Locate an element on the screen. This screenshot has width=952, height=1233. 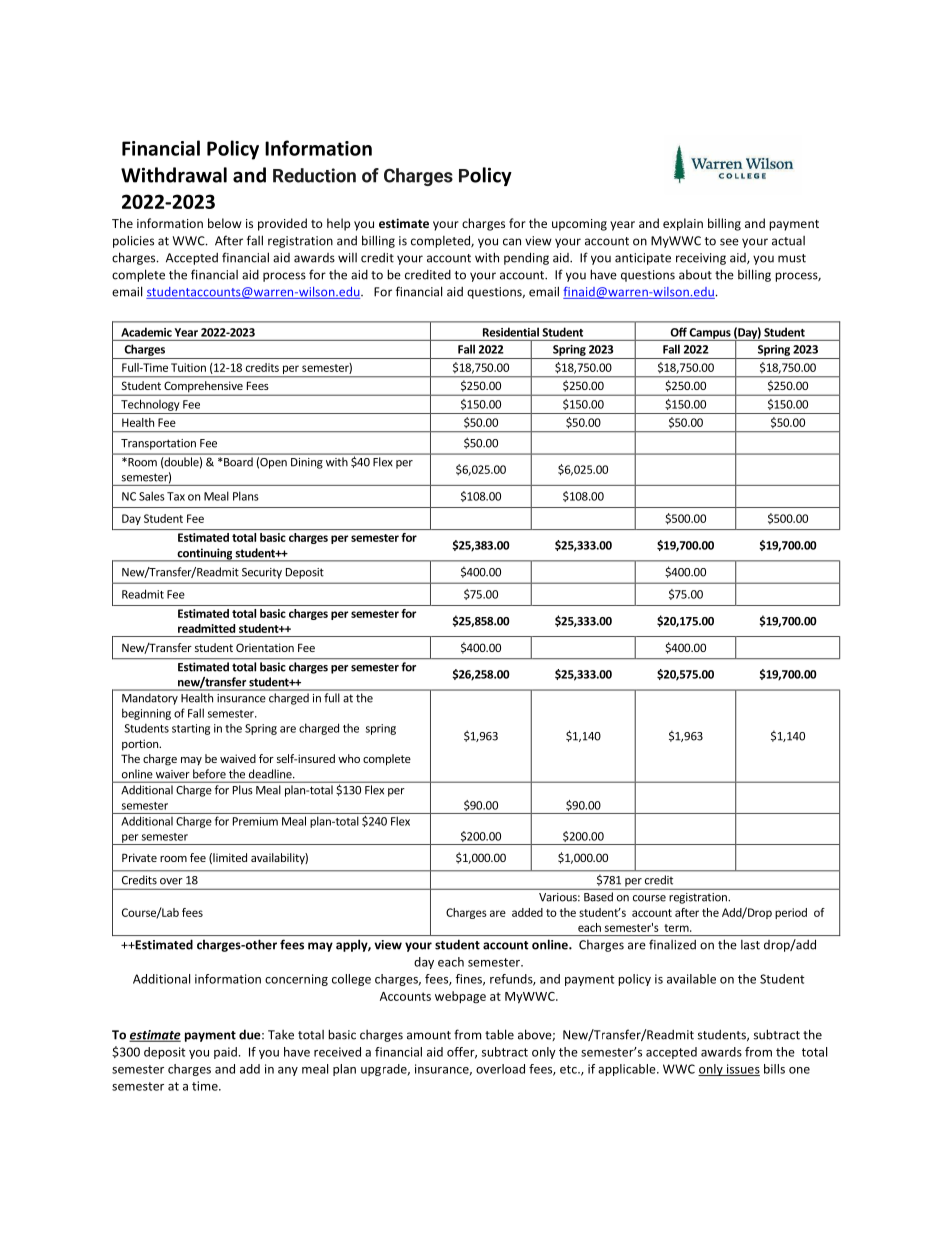
Campus is located at coordinates (710, 334).
